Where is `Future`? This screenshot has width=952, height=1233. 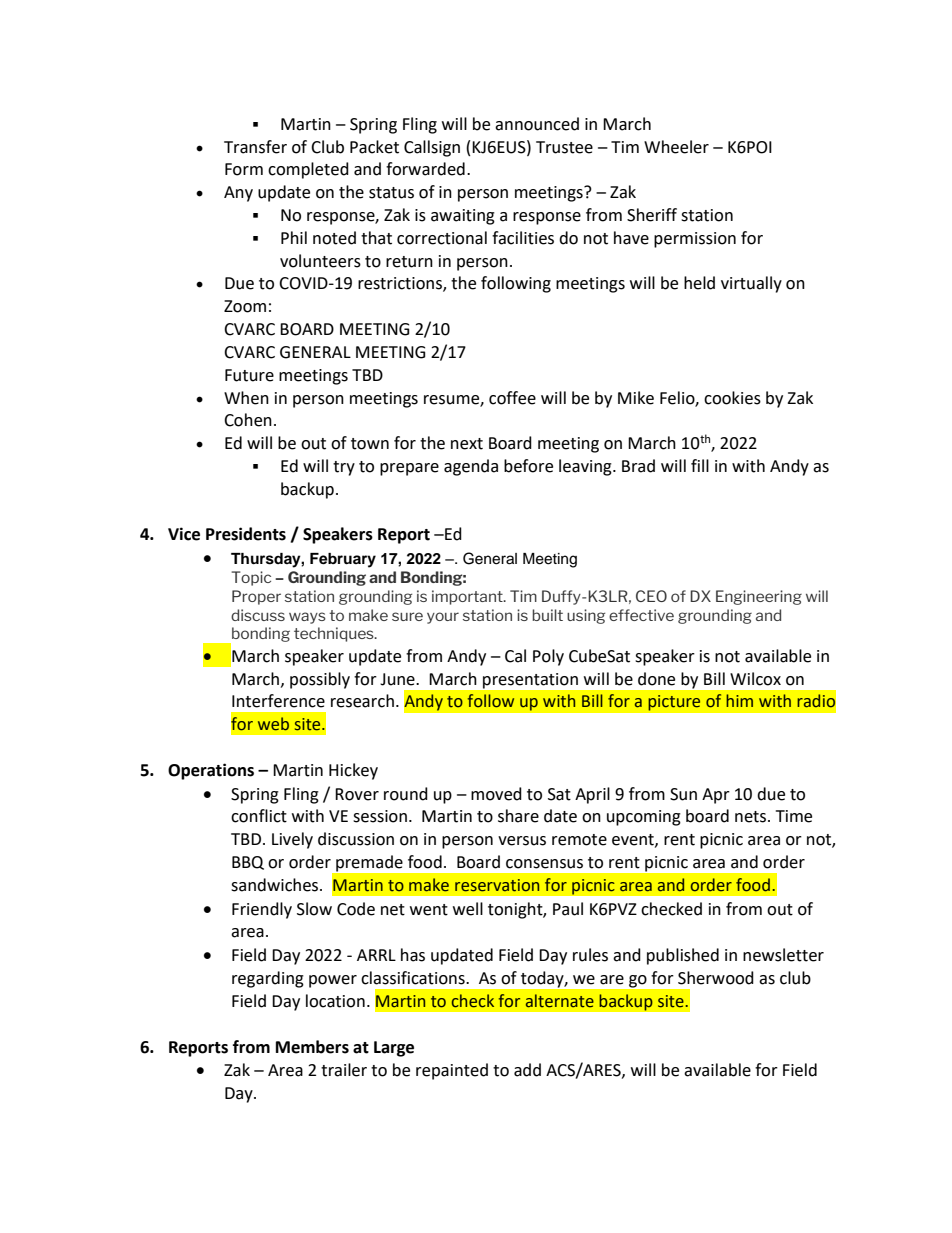
Future is located at coordinates (249, 375).
